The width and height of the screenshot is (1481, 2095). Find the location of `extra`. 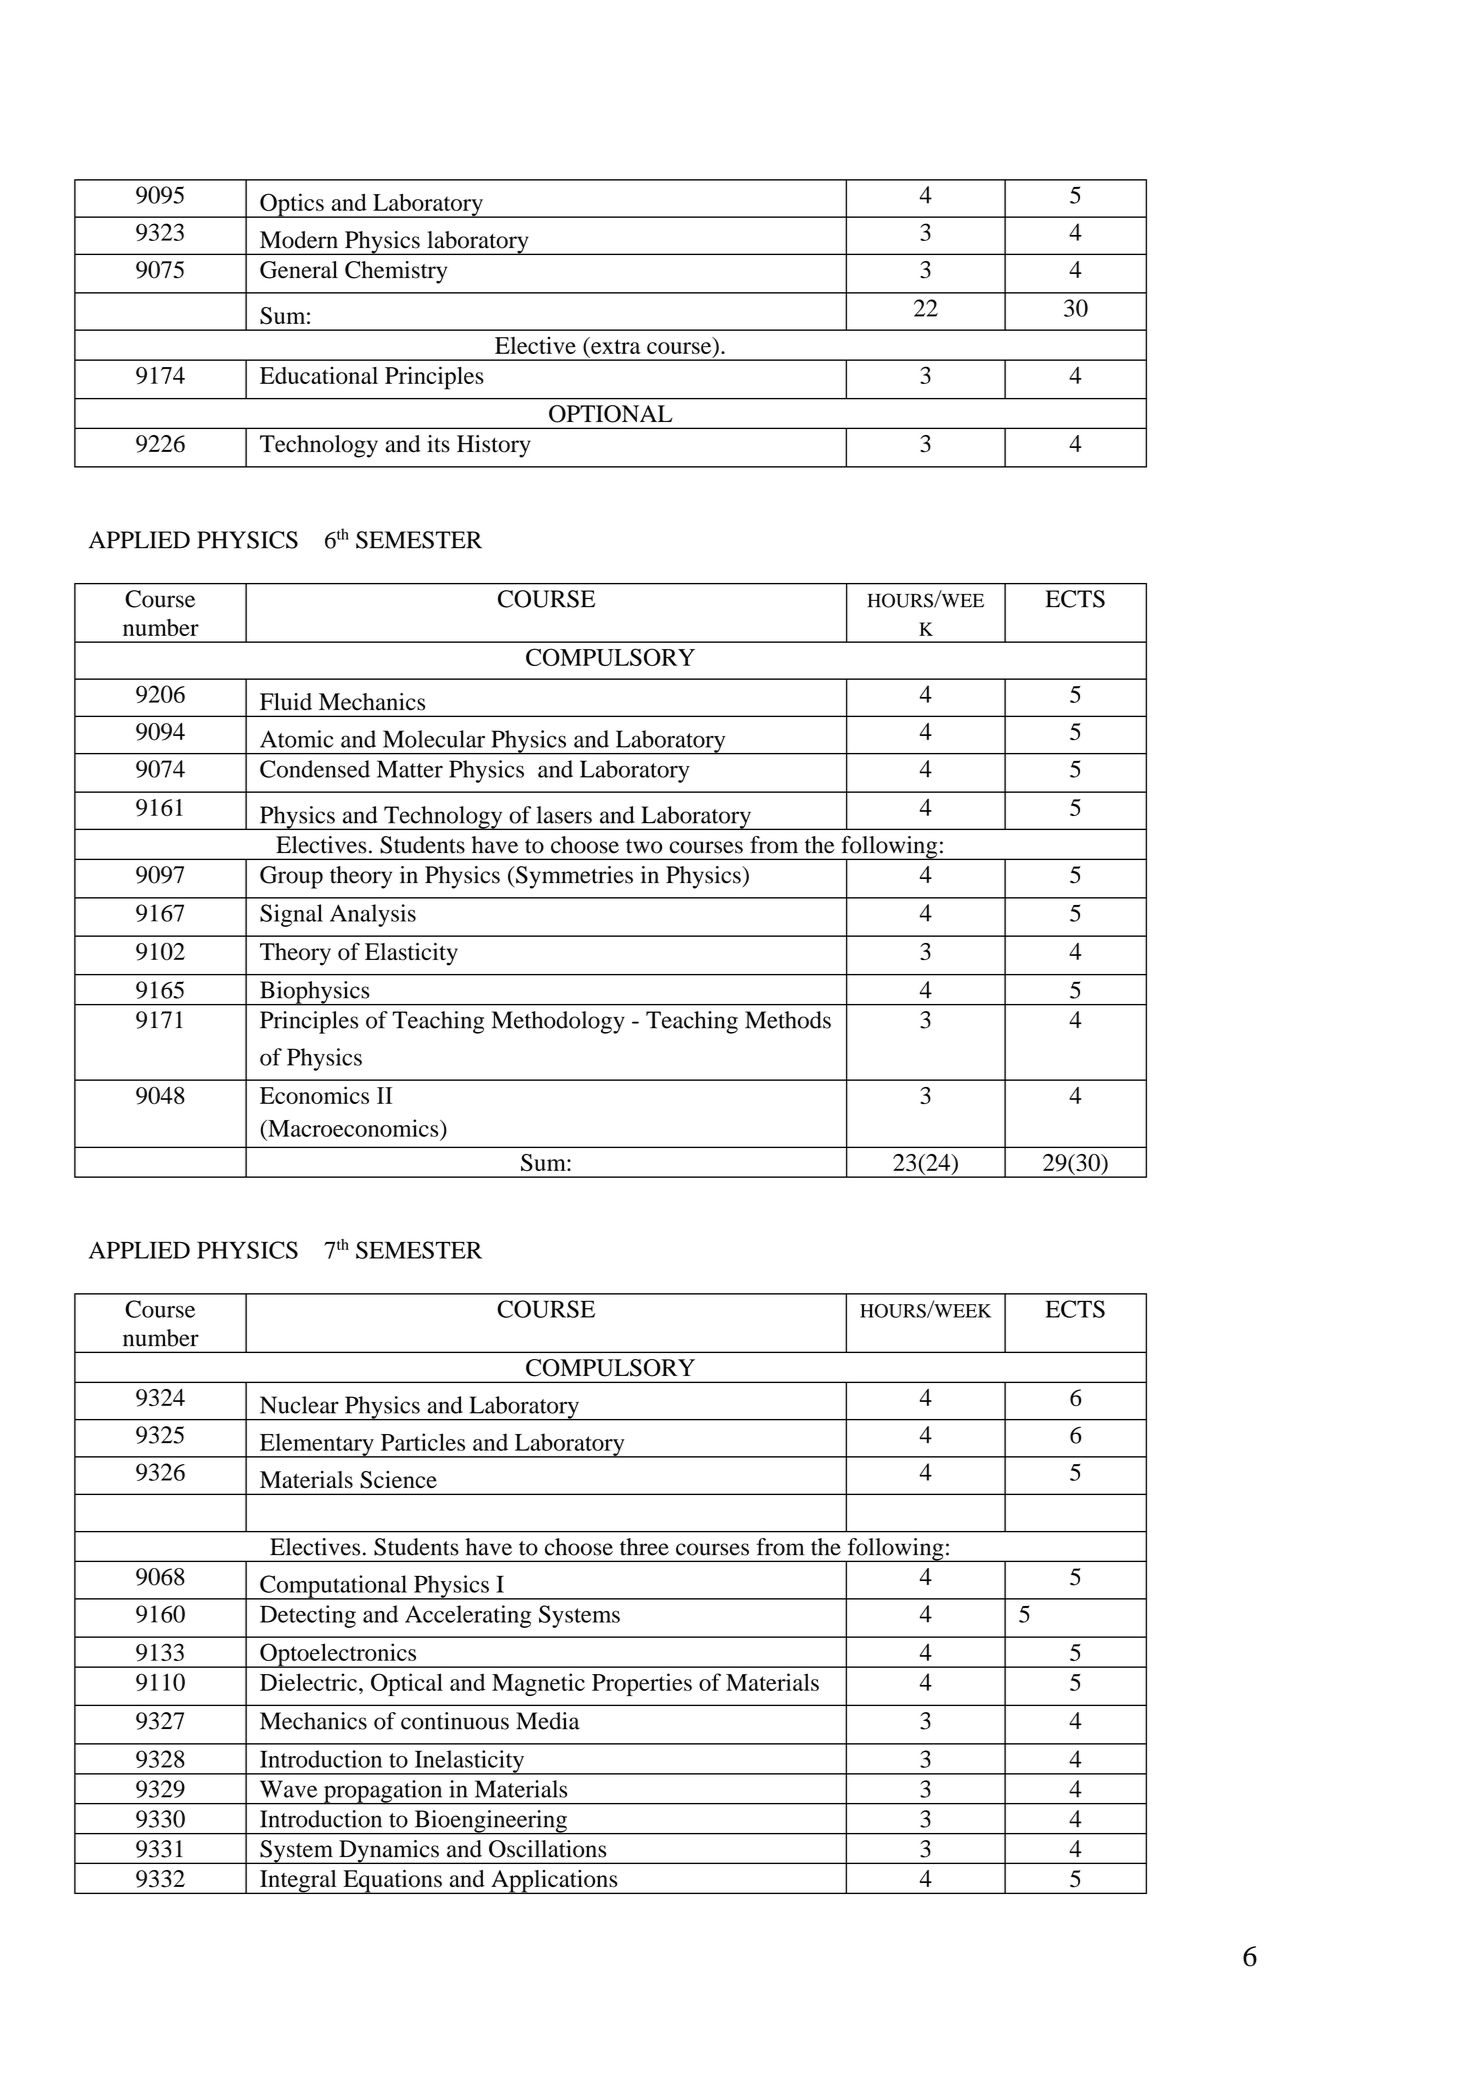

extra is located at coordinates (615, 345).
